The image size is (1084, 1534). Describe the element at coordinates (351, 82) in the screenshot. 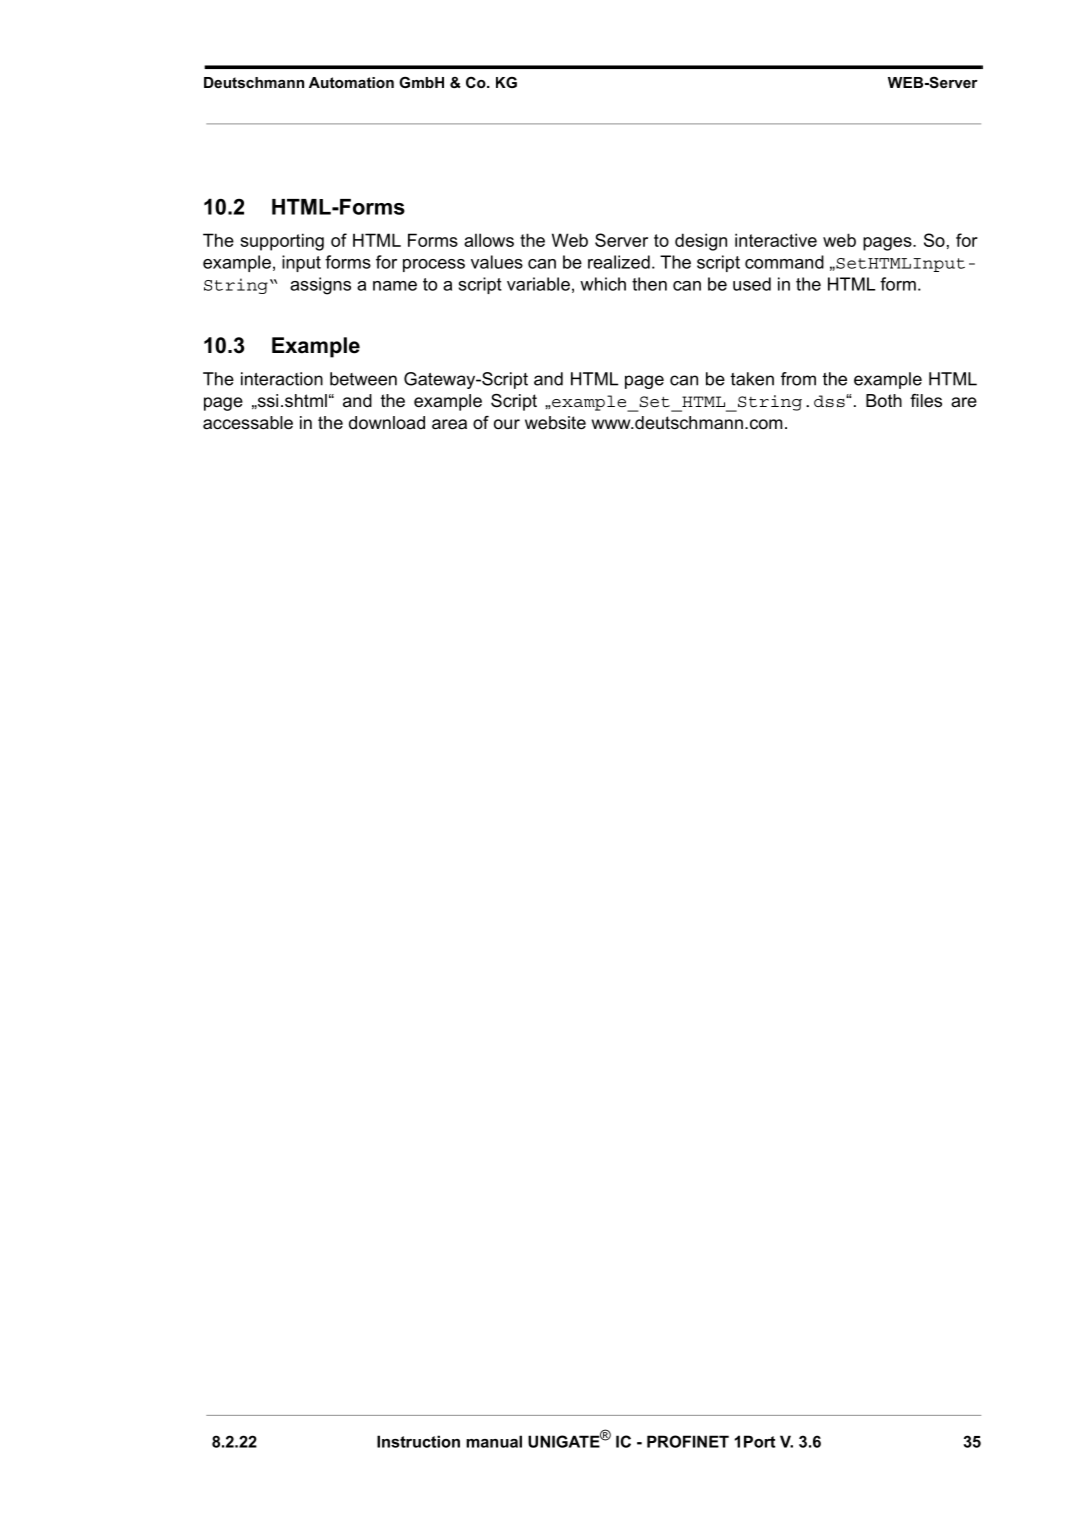

I see `Automation` at that location.
